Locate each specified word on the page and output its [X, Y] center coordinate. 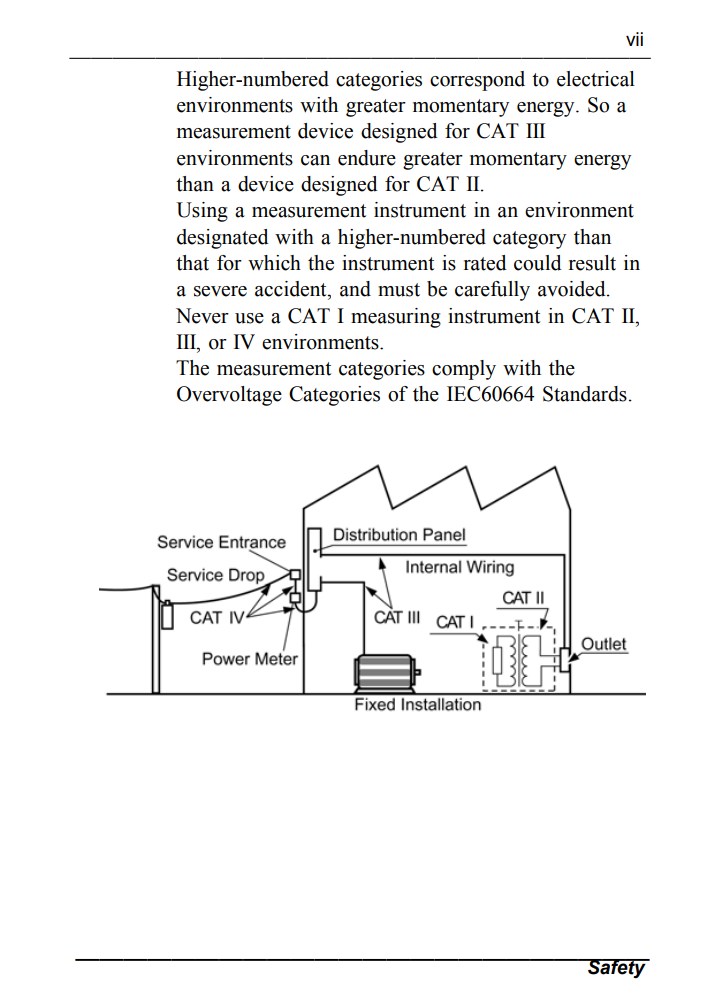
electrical [596, 79]
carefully [492, 291]
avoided [573, 289]
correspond [477, 81]
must [399, 290]
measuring [396, 318]
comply [464, 370]
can [315, 160]
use [249, 318]
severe [220, 291]
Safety [617, 968]
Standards [585, 394]
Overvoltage [229, 396]
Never [202, 316]
